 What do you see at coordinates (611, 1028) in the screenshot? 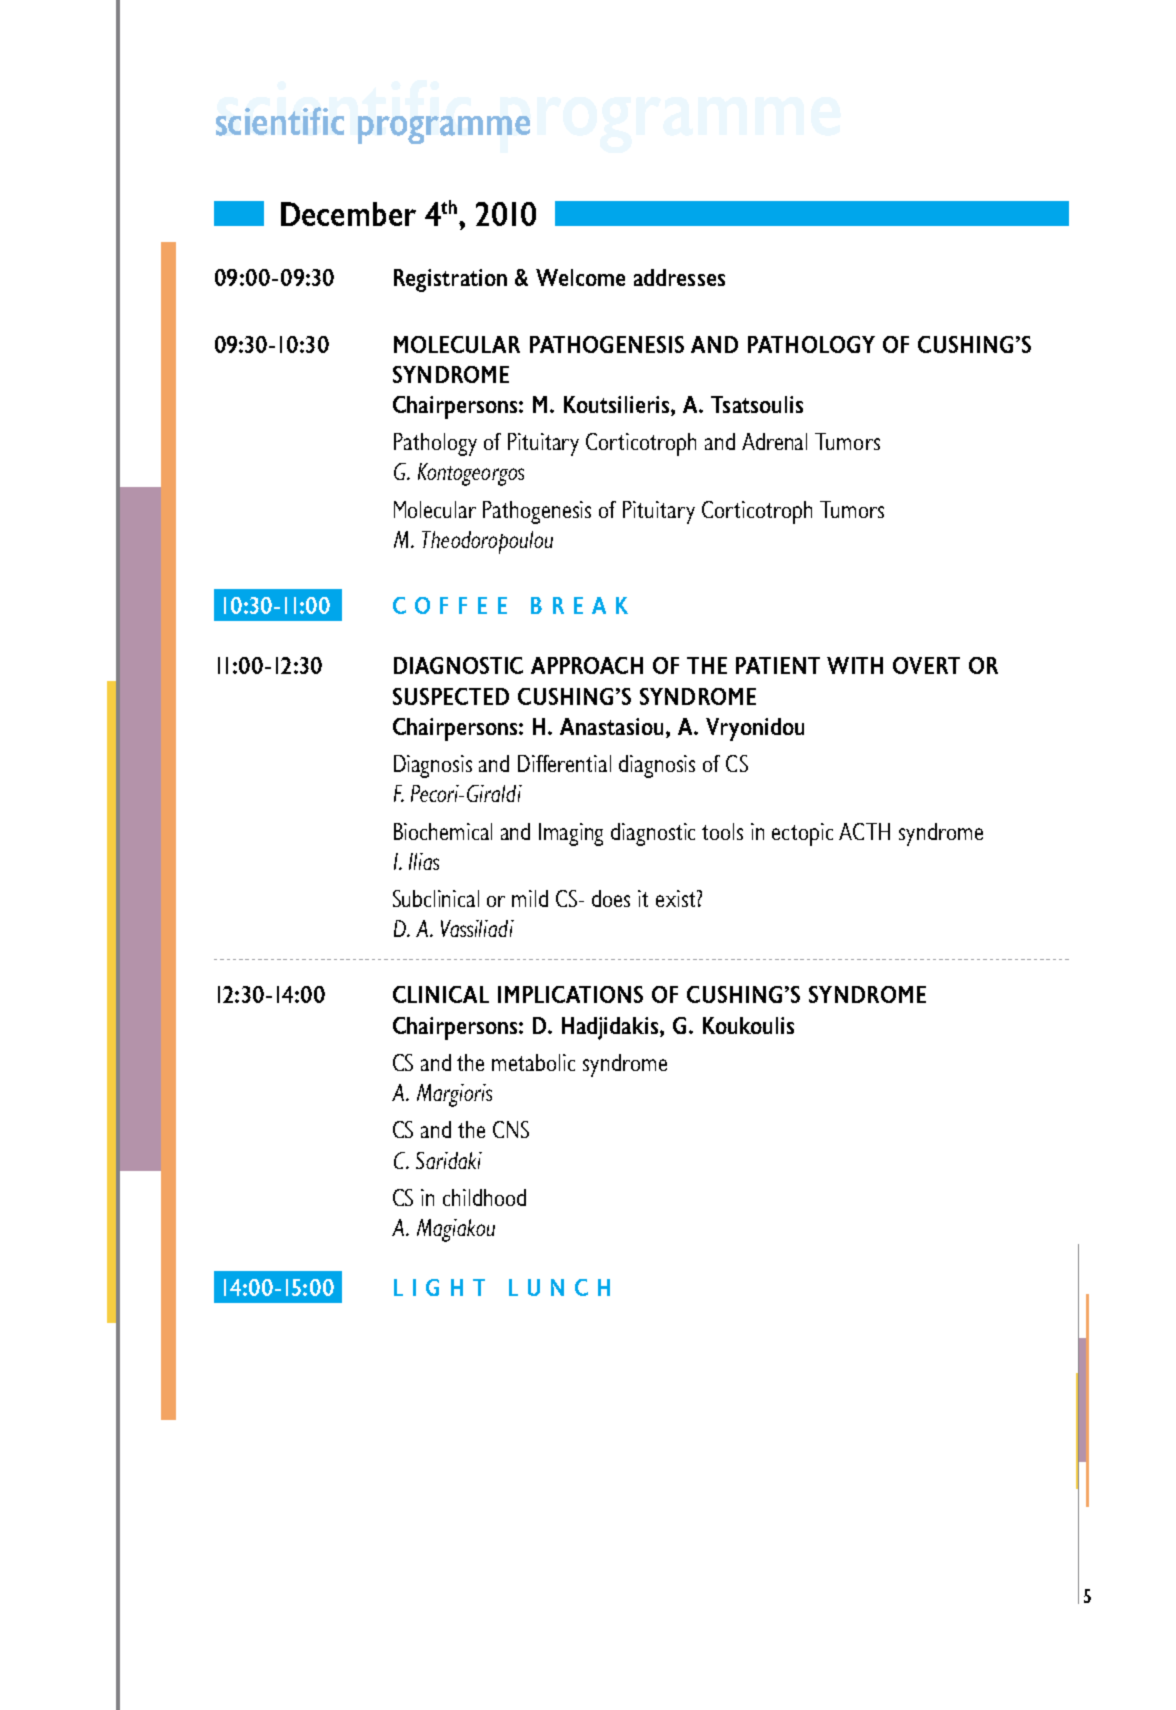
I see `Hadjidakis` at bounding box center [611, 1028].
